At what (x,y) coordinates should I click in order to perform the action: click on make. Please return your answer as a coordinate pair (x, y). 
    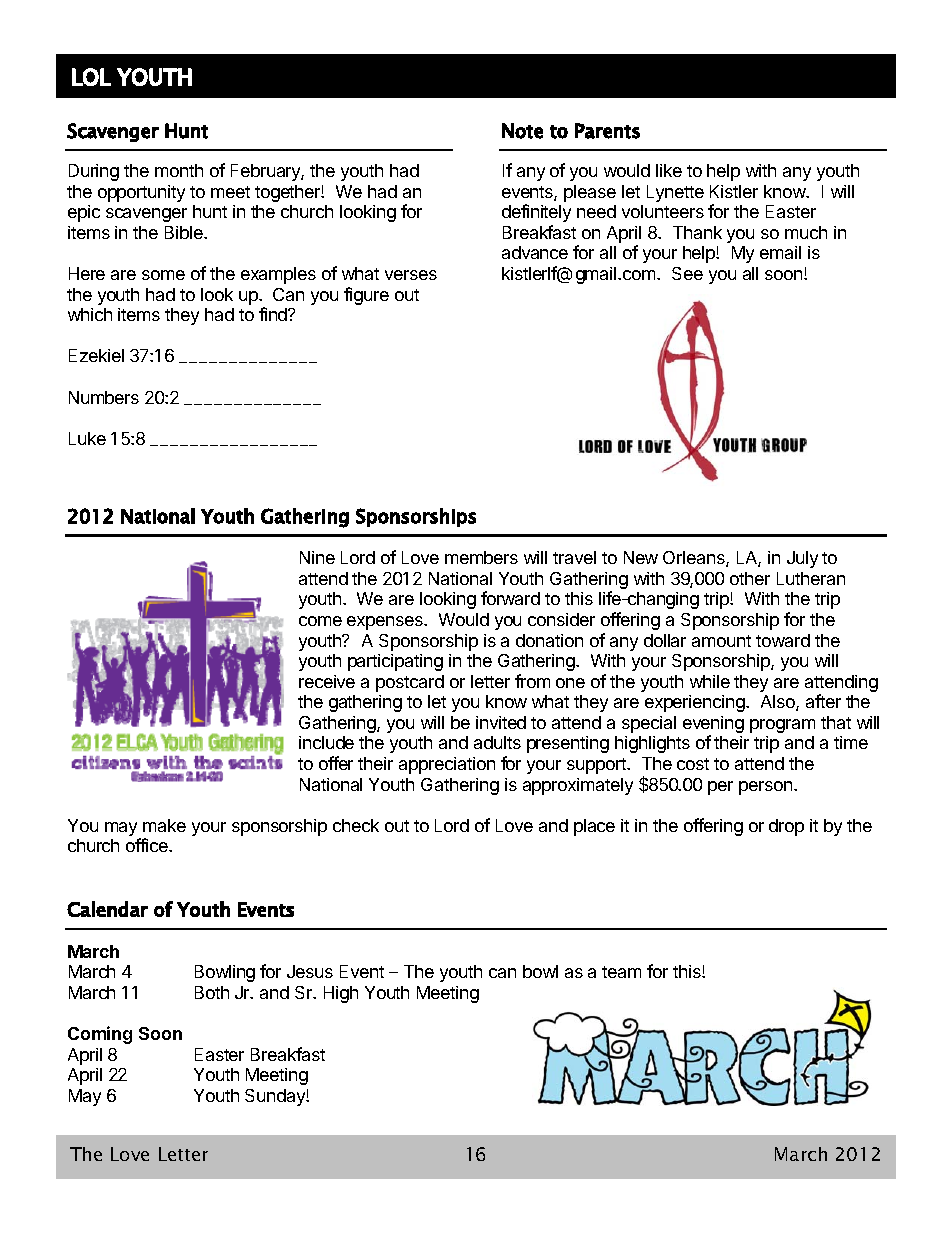
    Looking at the image, I should click on (164, 825).
